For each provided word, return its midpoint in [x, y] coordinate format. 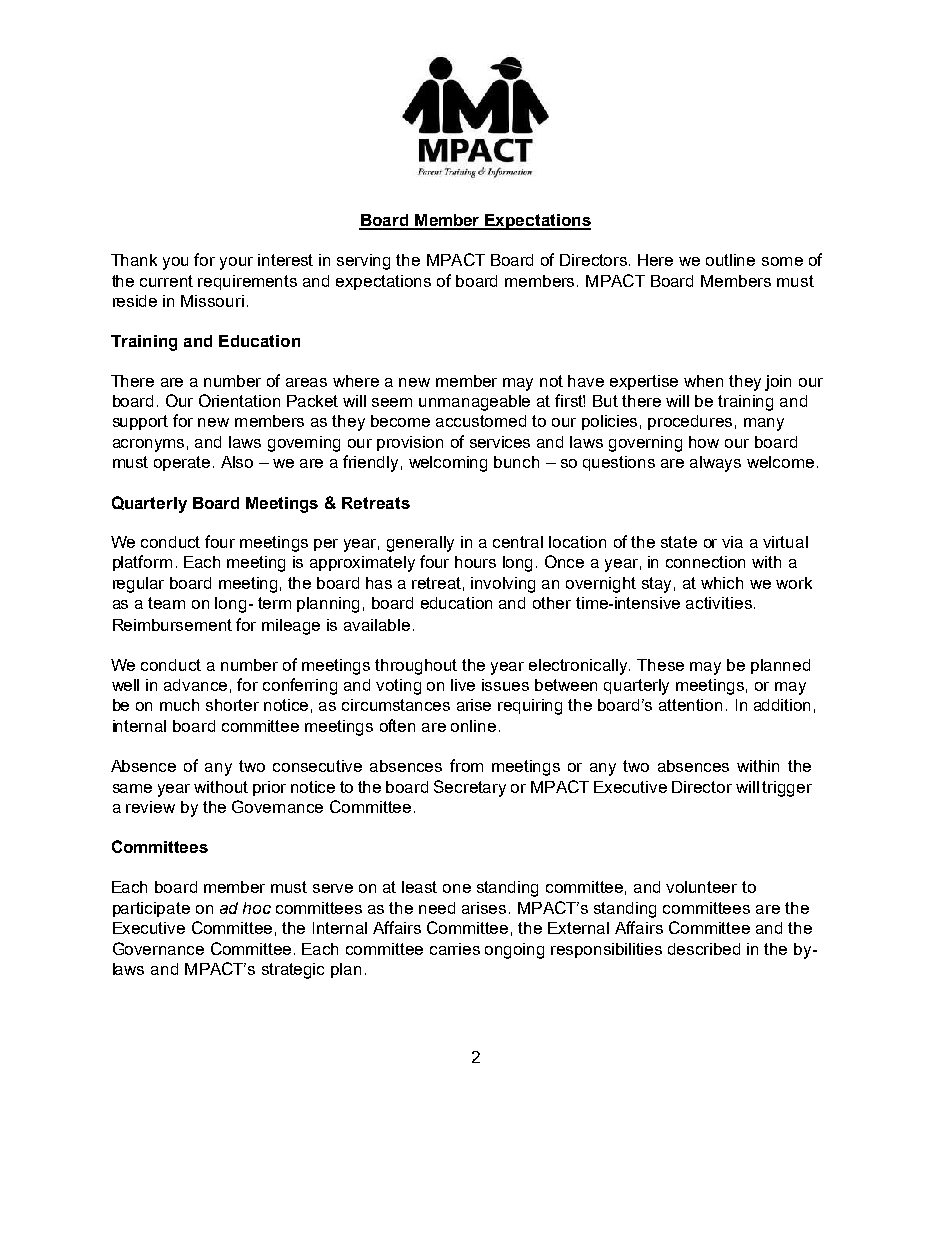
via [732, 542]
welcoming [448, 464]
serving [363, 262]
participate [151, 909]
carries [455, 949]
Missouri [212, 301]
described [704, 949]
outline [730, 260]
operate [182, 463]
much [179, 705]
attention [690, 705]
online [473, 726]
